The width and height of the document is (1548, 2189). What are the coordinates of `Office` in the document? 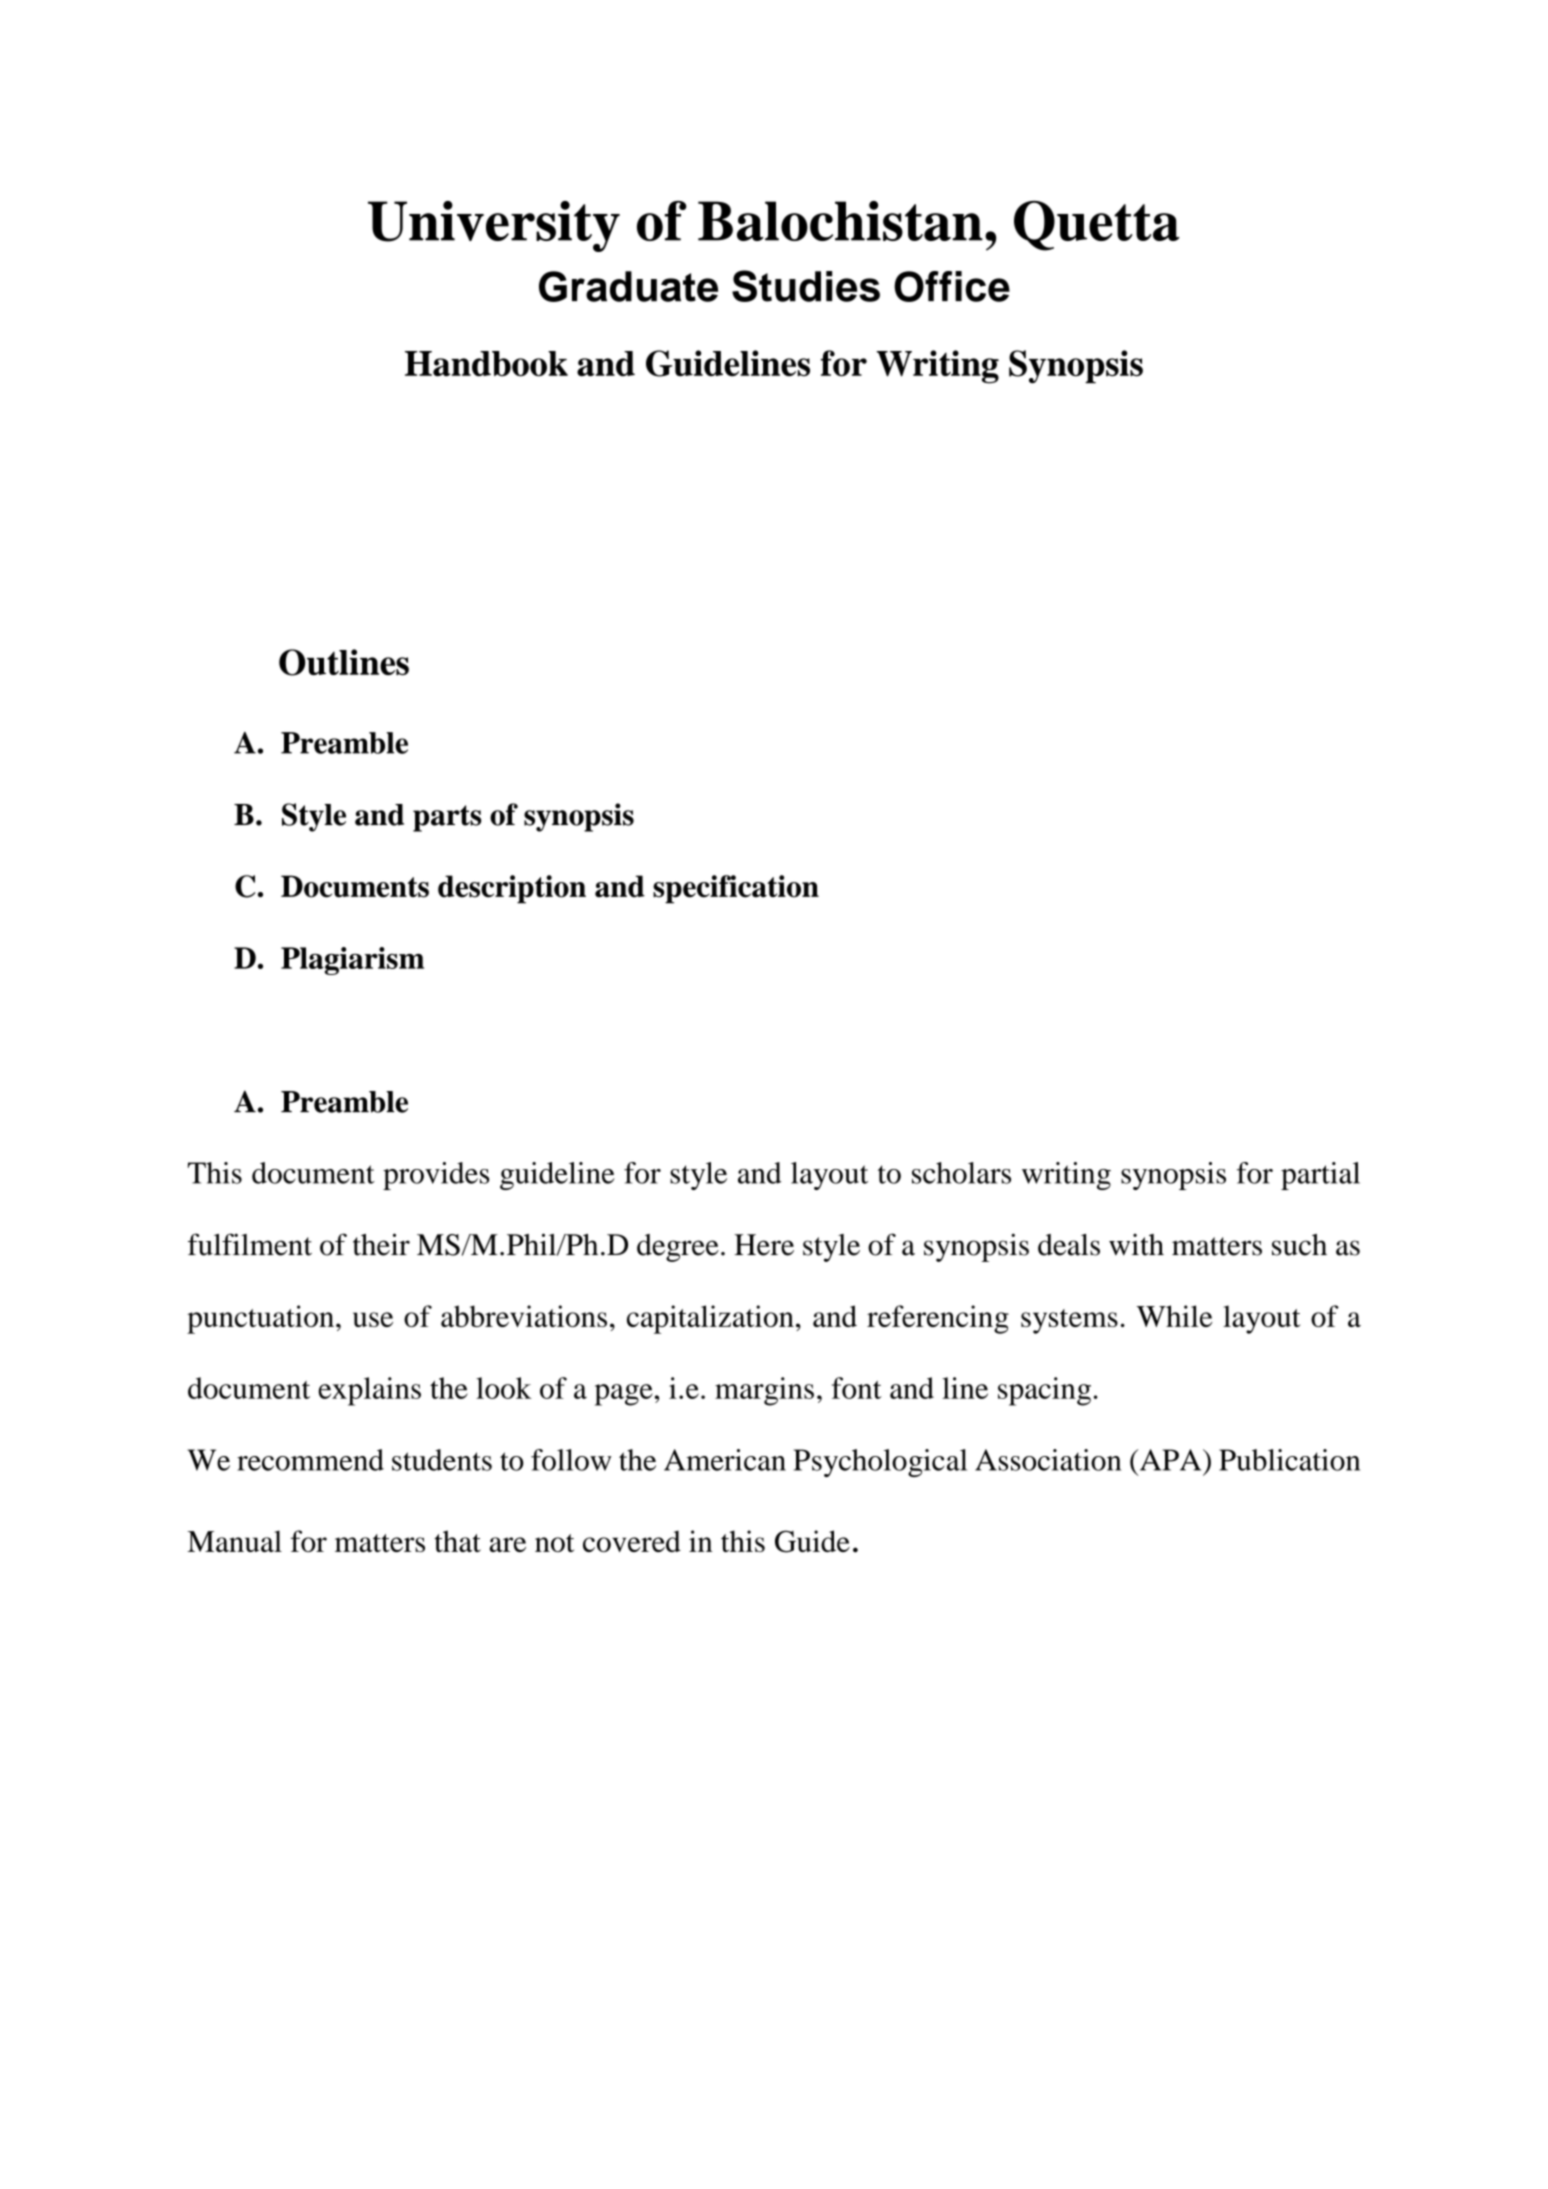 It's located at (952, 286).
